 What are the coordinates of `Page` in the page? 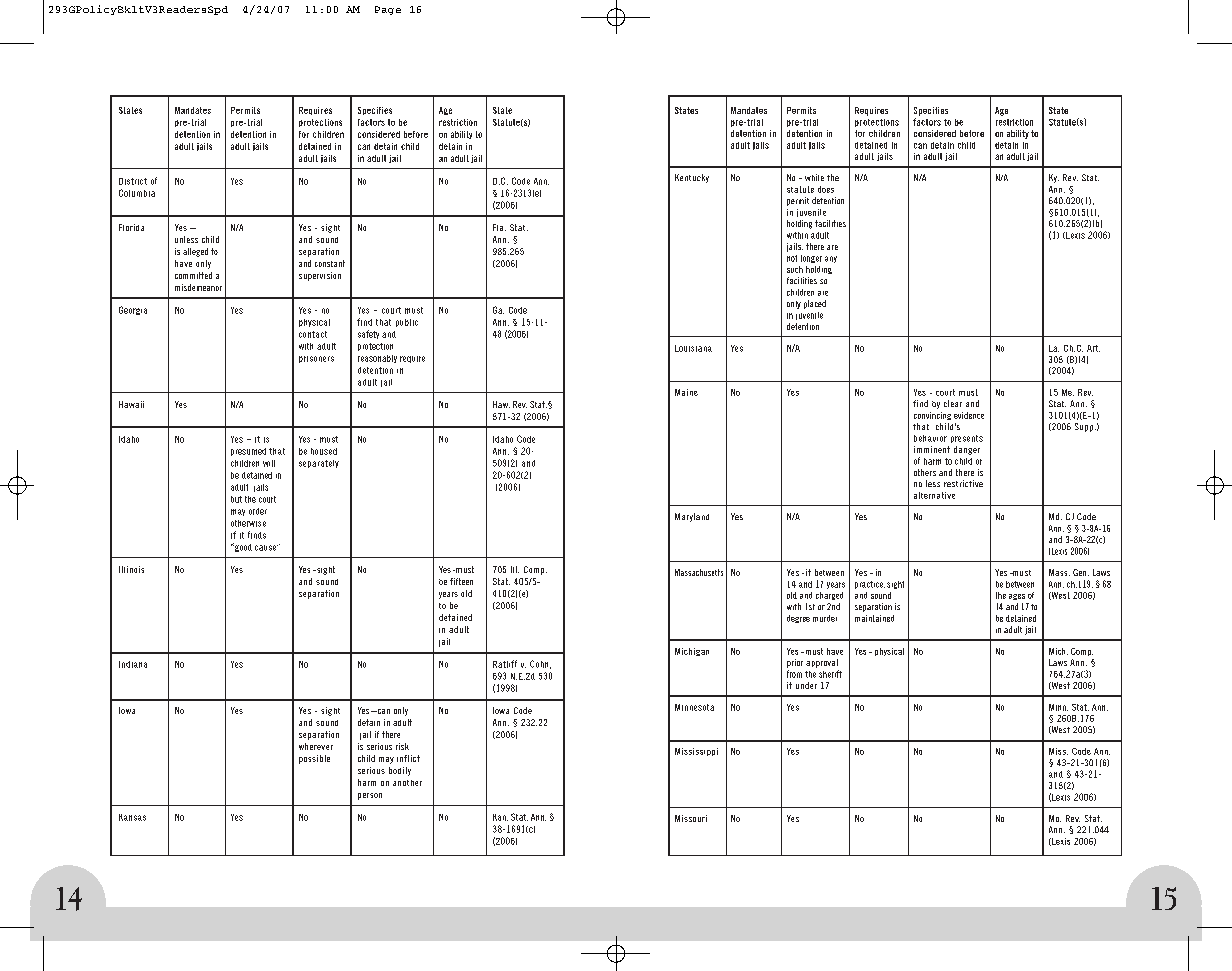 It's located at (388, 10).
